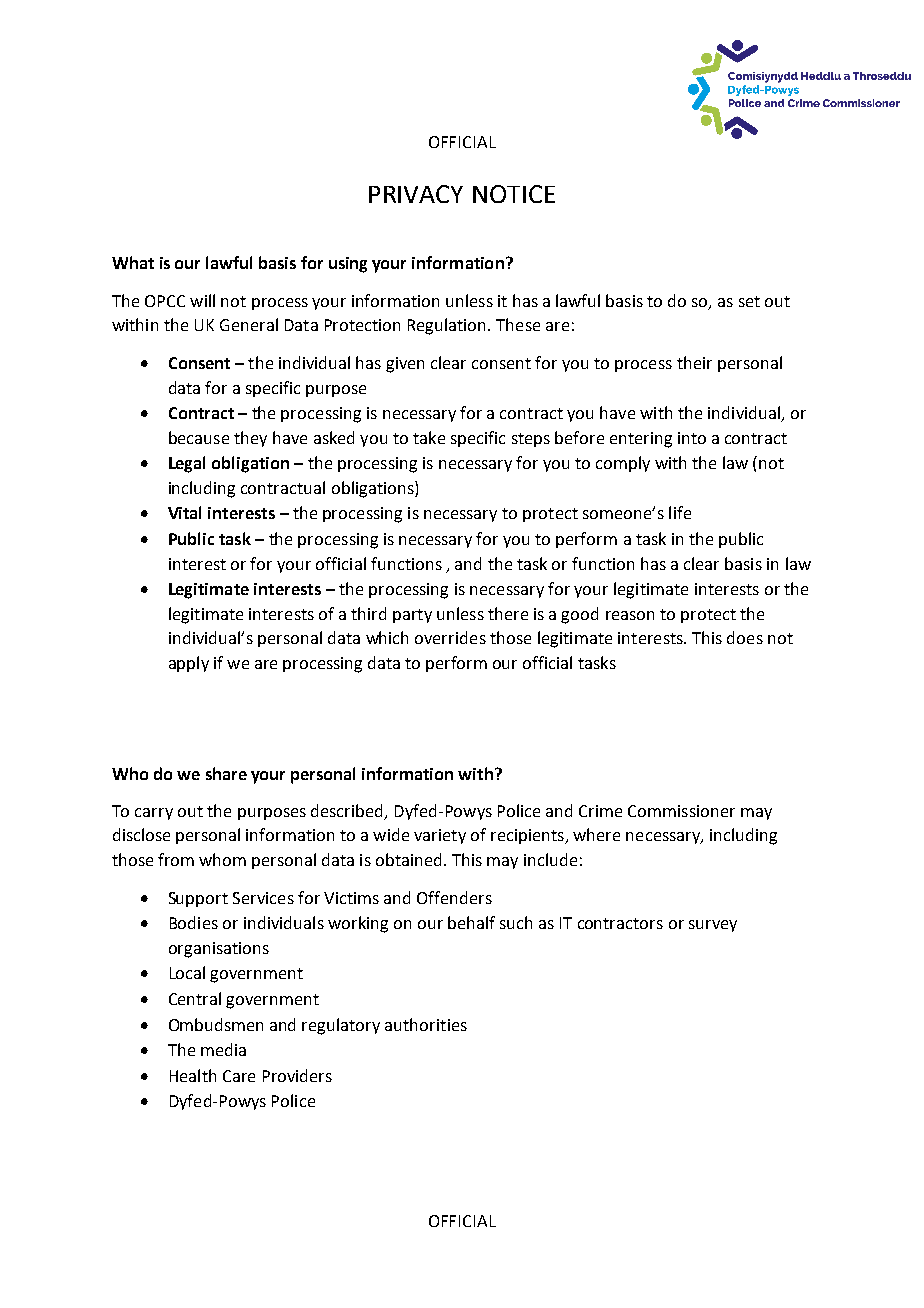  What do you see at coordinates (189, 664) in the page?
I see `apply` at bounding box center [189, 664].
